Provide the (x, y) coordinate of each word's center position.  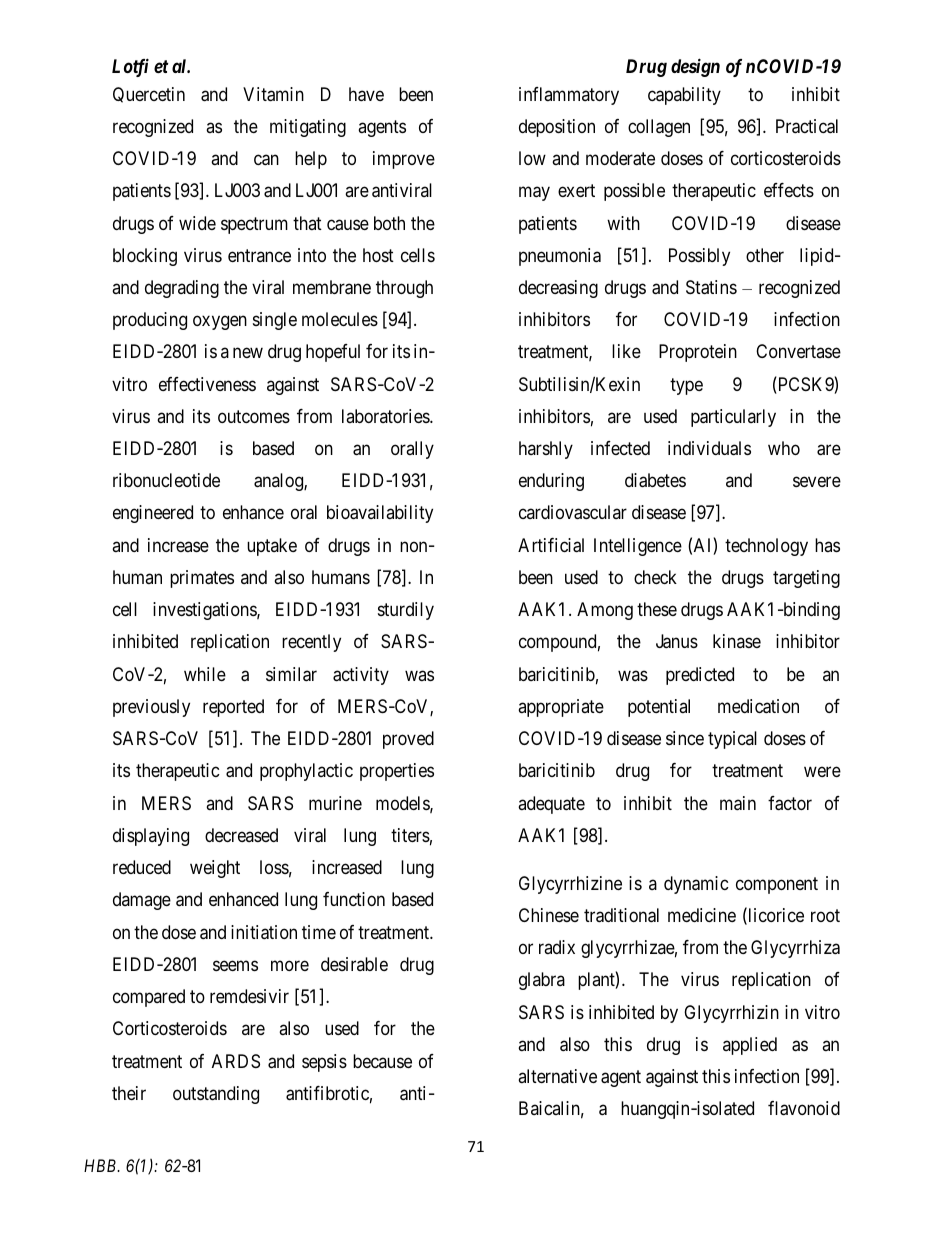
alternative (557, 1076)
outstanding (216, 1095)
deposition (557, 128)
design (695, 67)
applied (750, 1046)
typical (732, 740)
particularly (733, 418)
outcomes (254, 416)
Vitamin (273, 94)
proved (408, 740)
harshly (546, 450)
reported (233, 708)
